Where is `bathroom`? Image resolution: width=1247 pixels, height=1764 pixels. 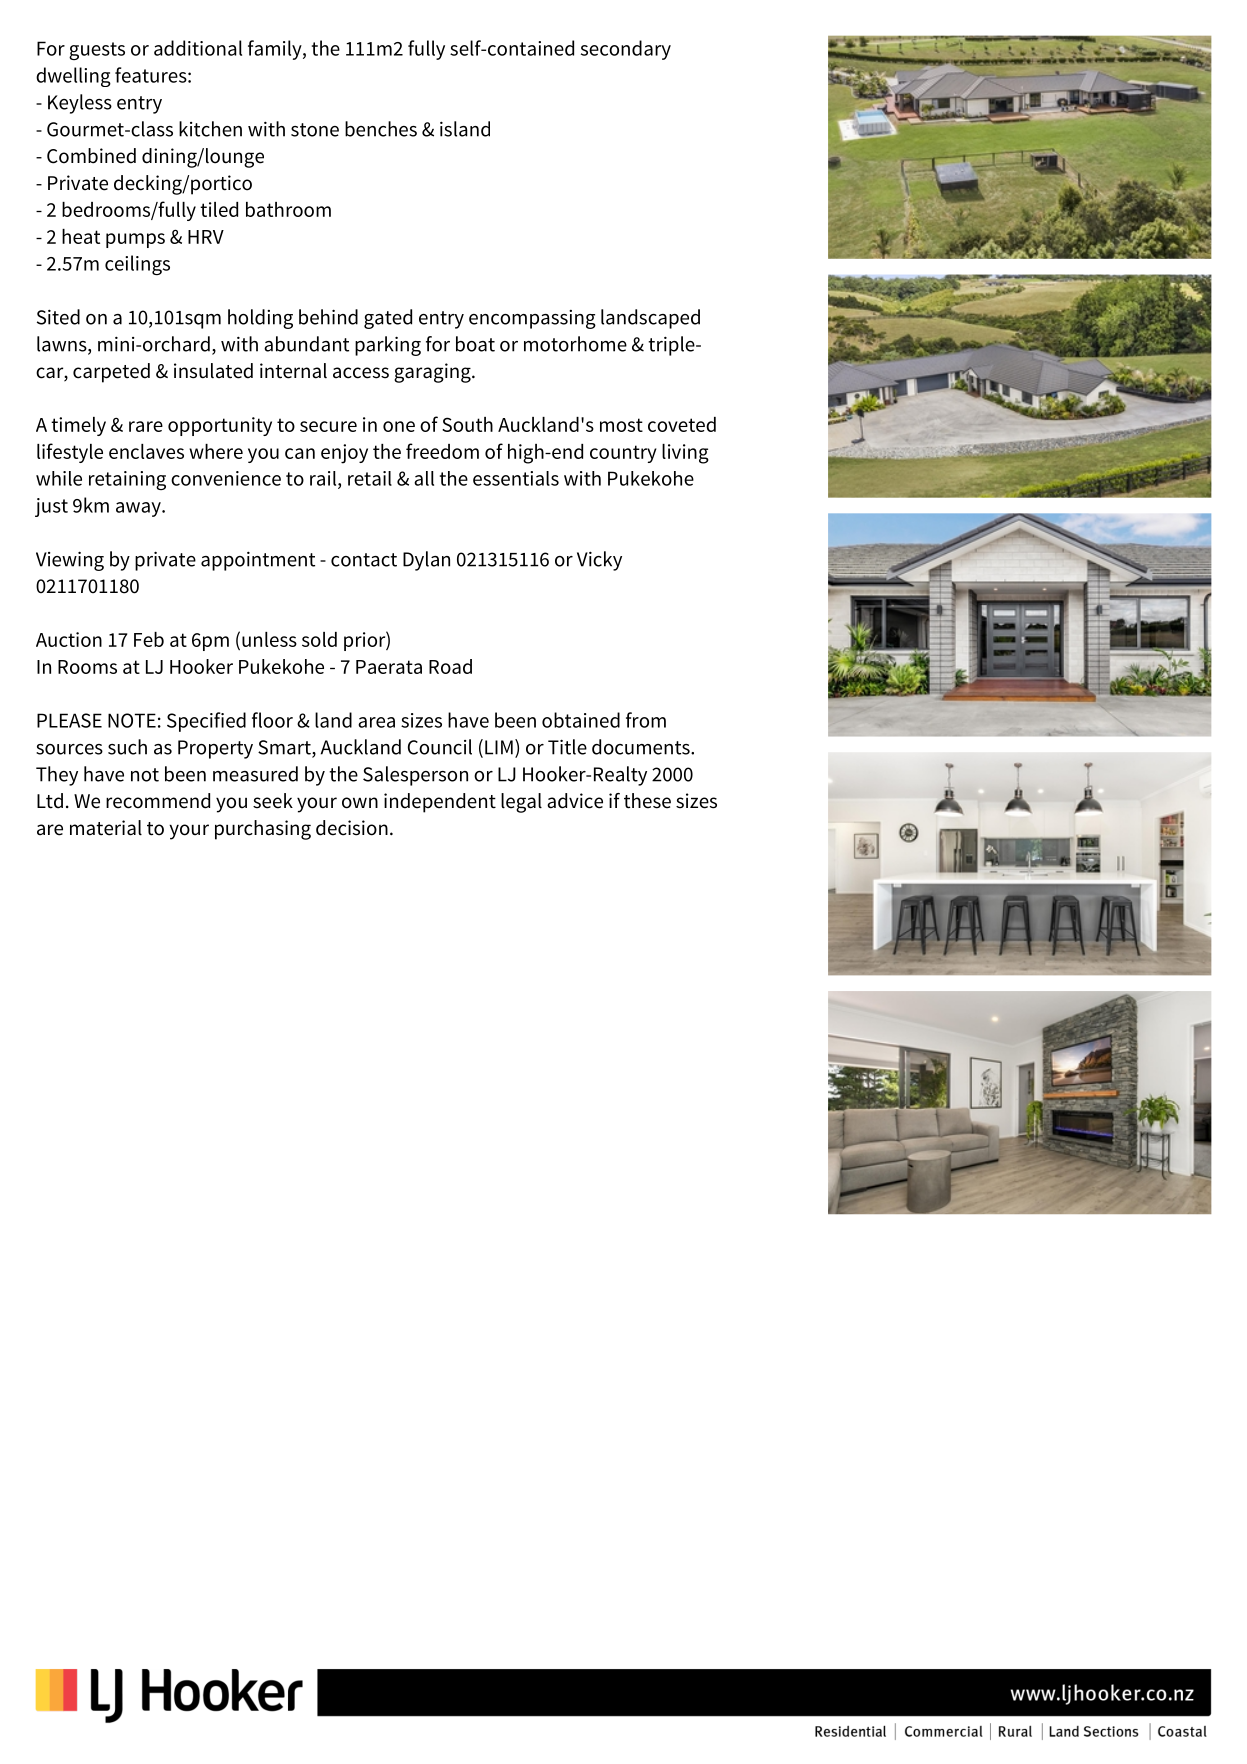
bathroom is located at coordinates (288, 209).
